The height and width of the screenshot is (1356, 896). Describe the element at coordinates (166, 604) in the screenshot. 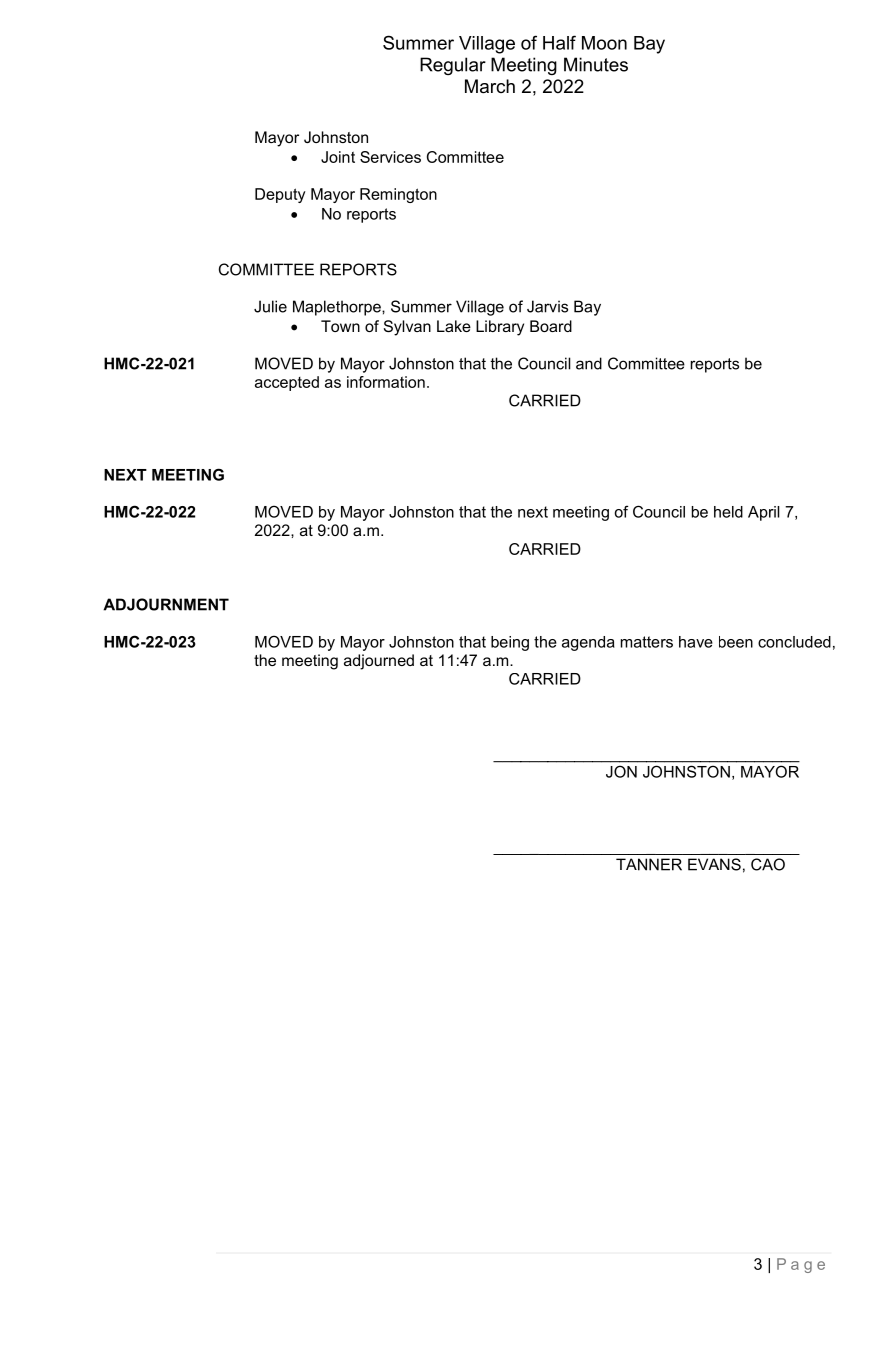

I see `ADJOURNMENT` at that location.
